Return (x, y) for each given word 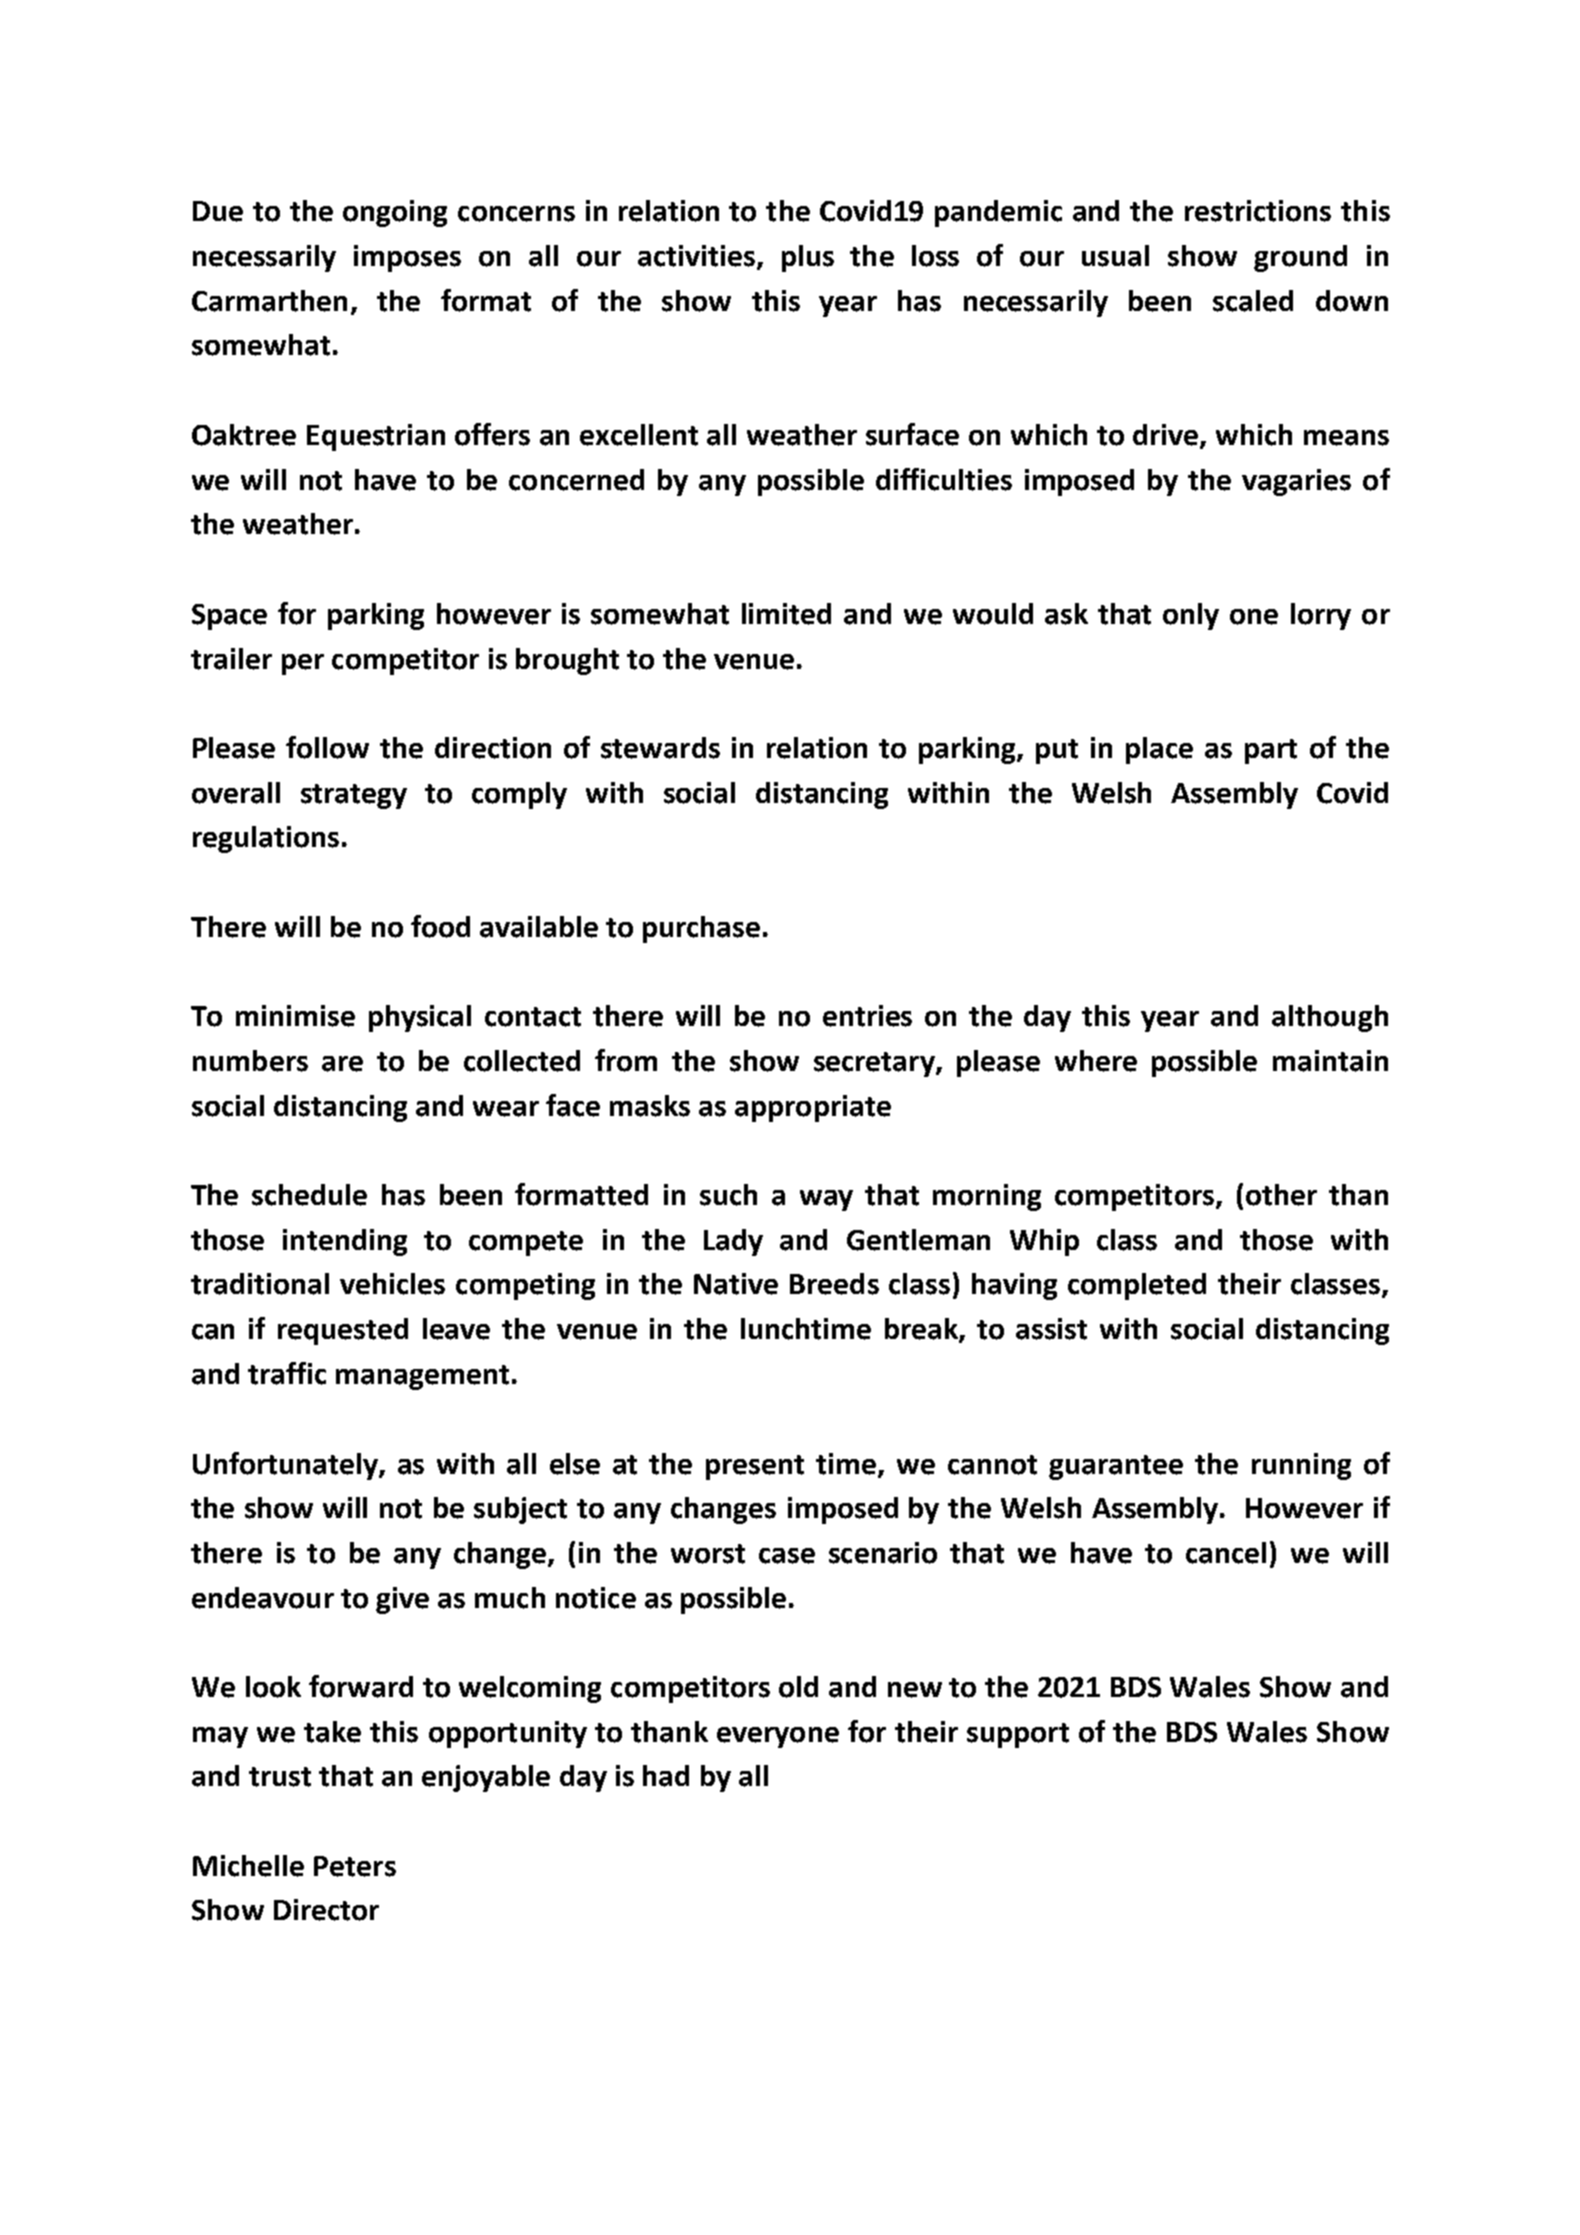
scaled (1253, 301)
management (422, 1377)
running (1301, 1466)
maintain (1330, 1061)
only (1191, 616)
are (342, 1064)
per (303, 664)
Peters (355, 1866)
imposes (407, 258)
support (1018, 1735)
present (755, 1467)
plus (808, 258)
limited (786, 614)
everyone (778, 1737)
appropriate (813, 1108)
